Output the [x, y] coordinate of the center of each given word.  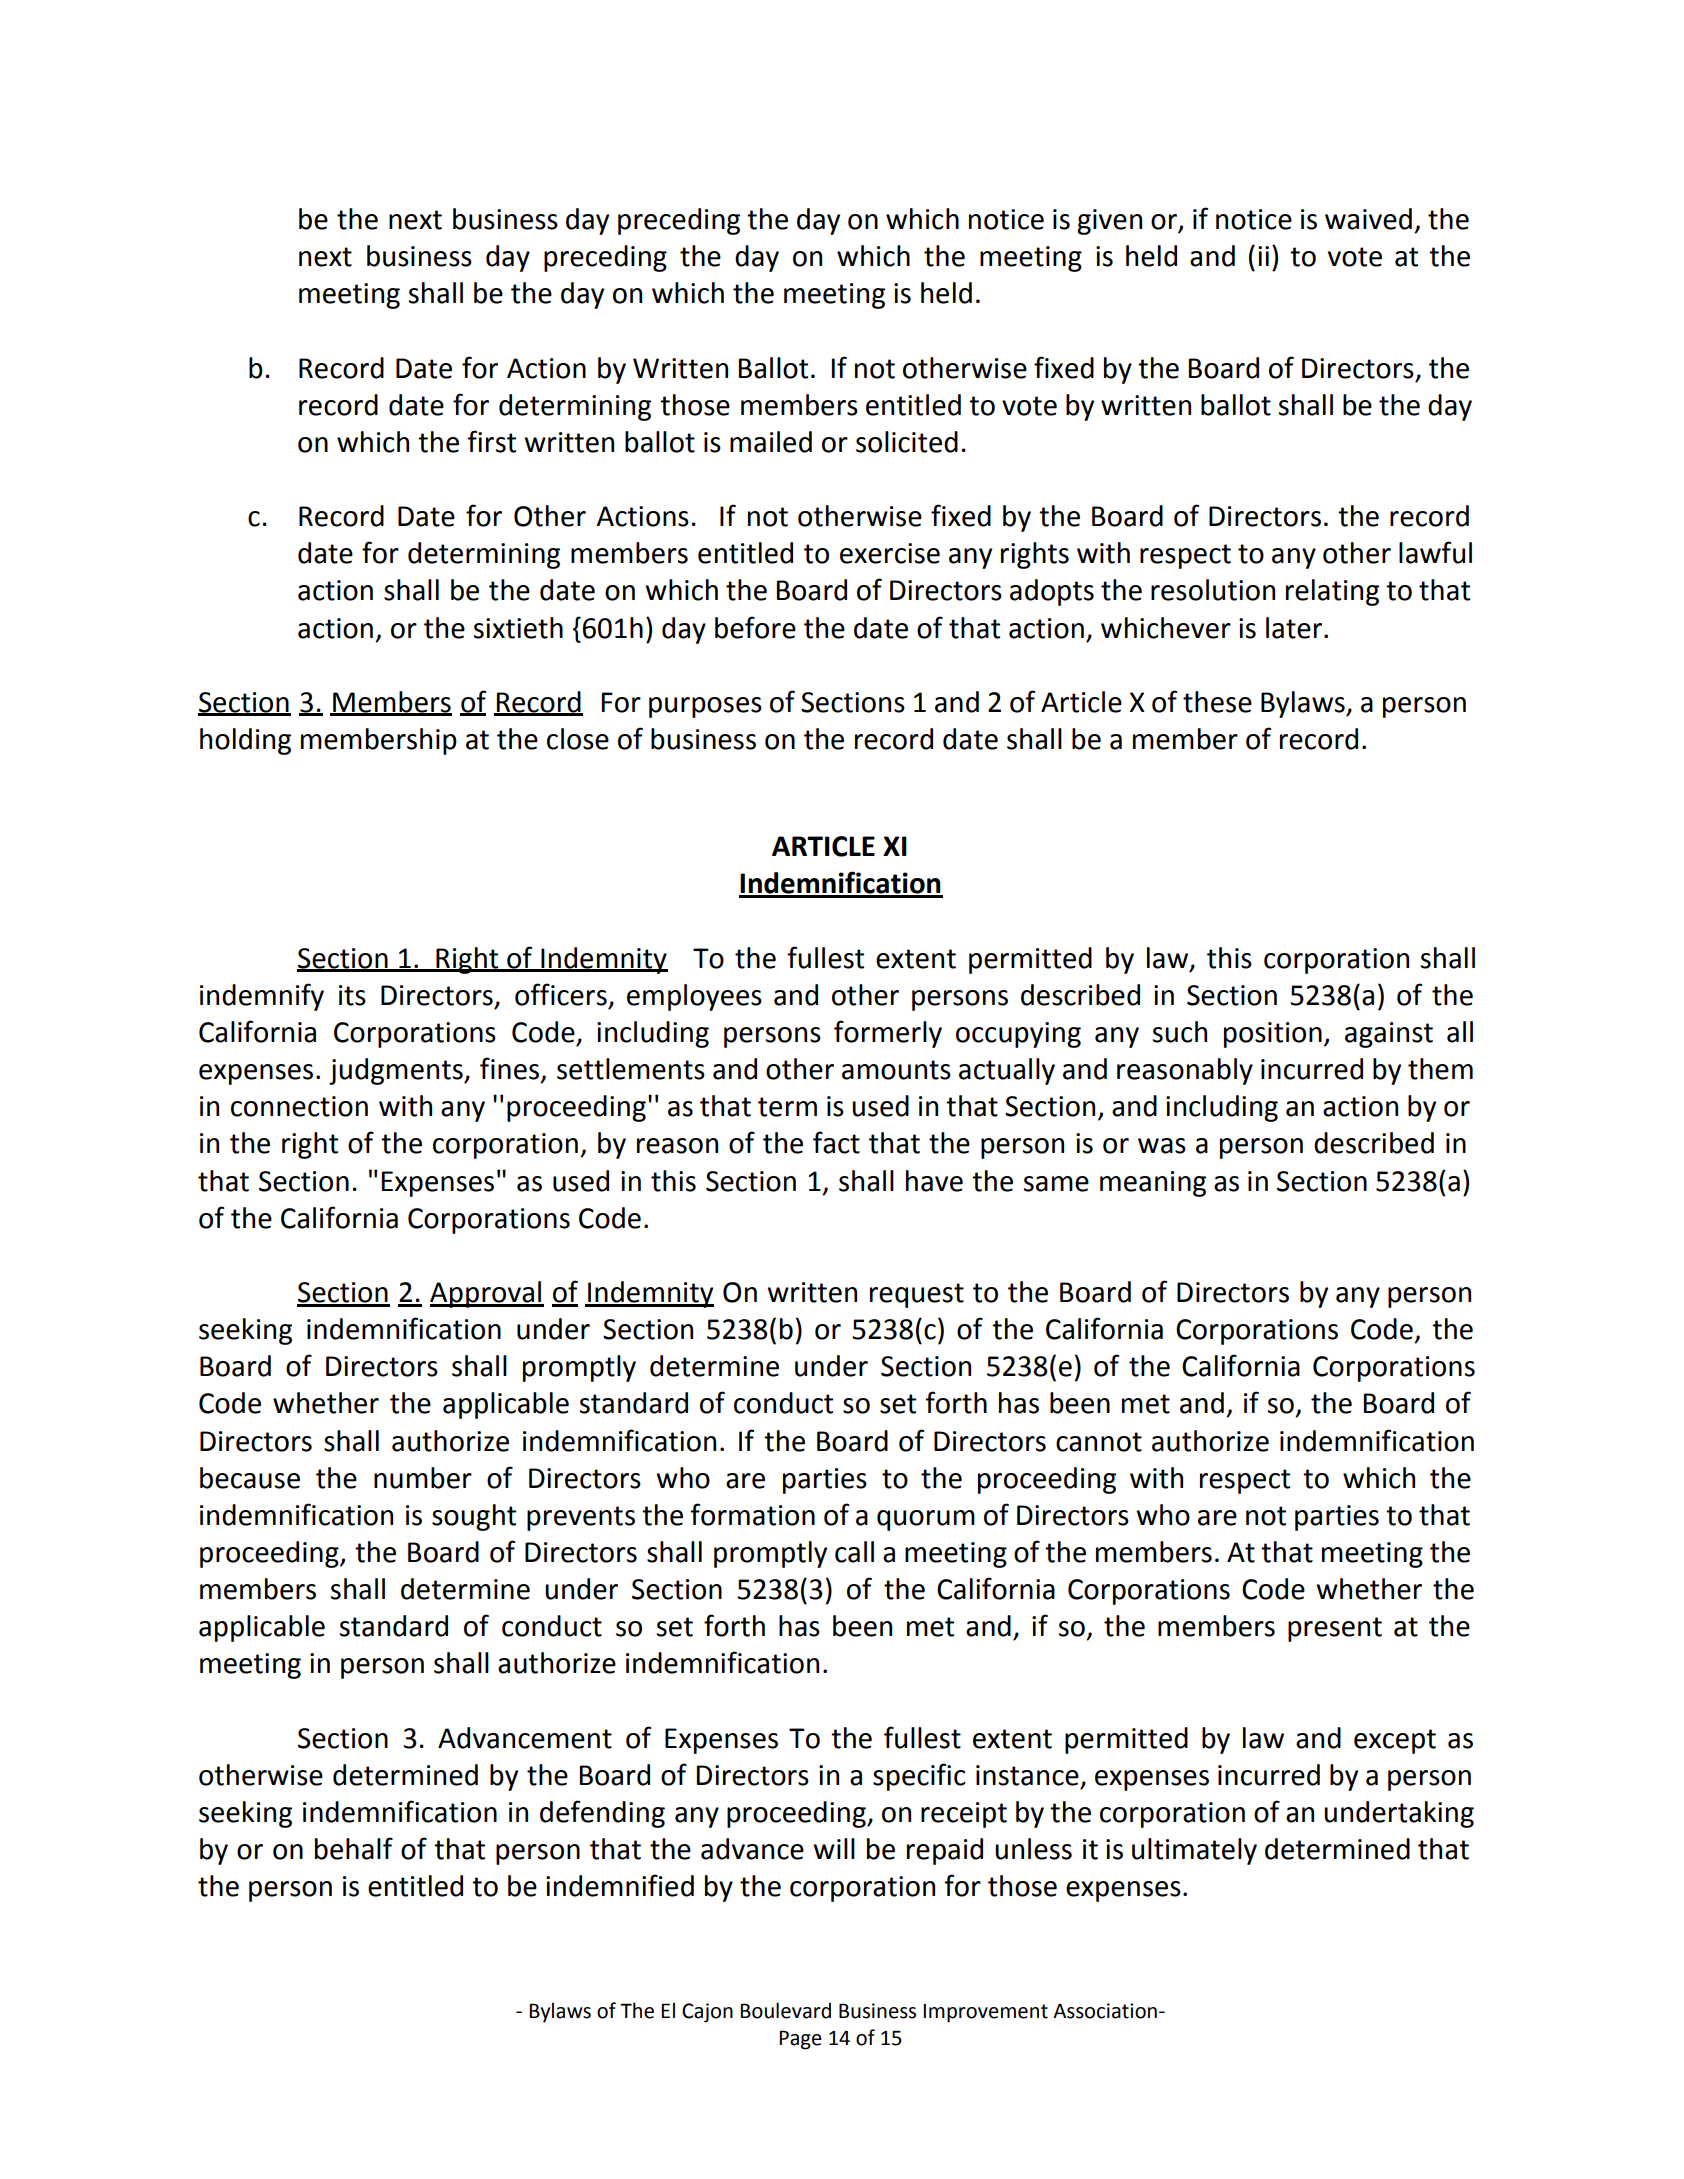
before [755, 627]
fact [836, 1142]
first [491, 441]
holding [245, 741]
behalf [354, 1848]
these [1217, 702]
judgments [397, 1071]
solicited [907, 442]
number [423, 1478]
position [1273, 1035]
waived [1368, 219]
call [854, 1552]
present [1335, 1629]
